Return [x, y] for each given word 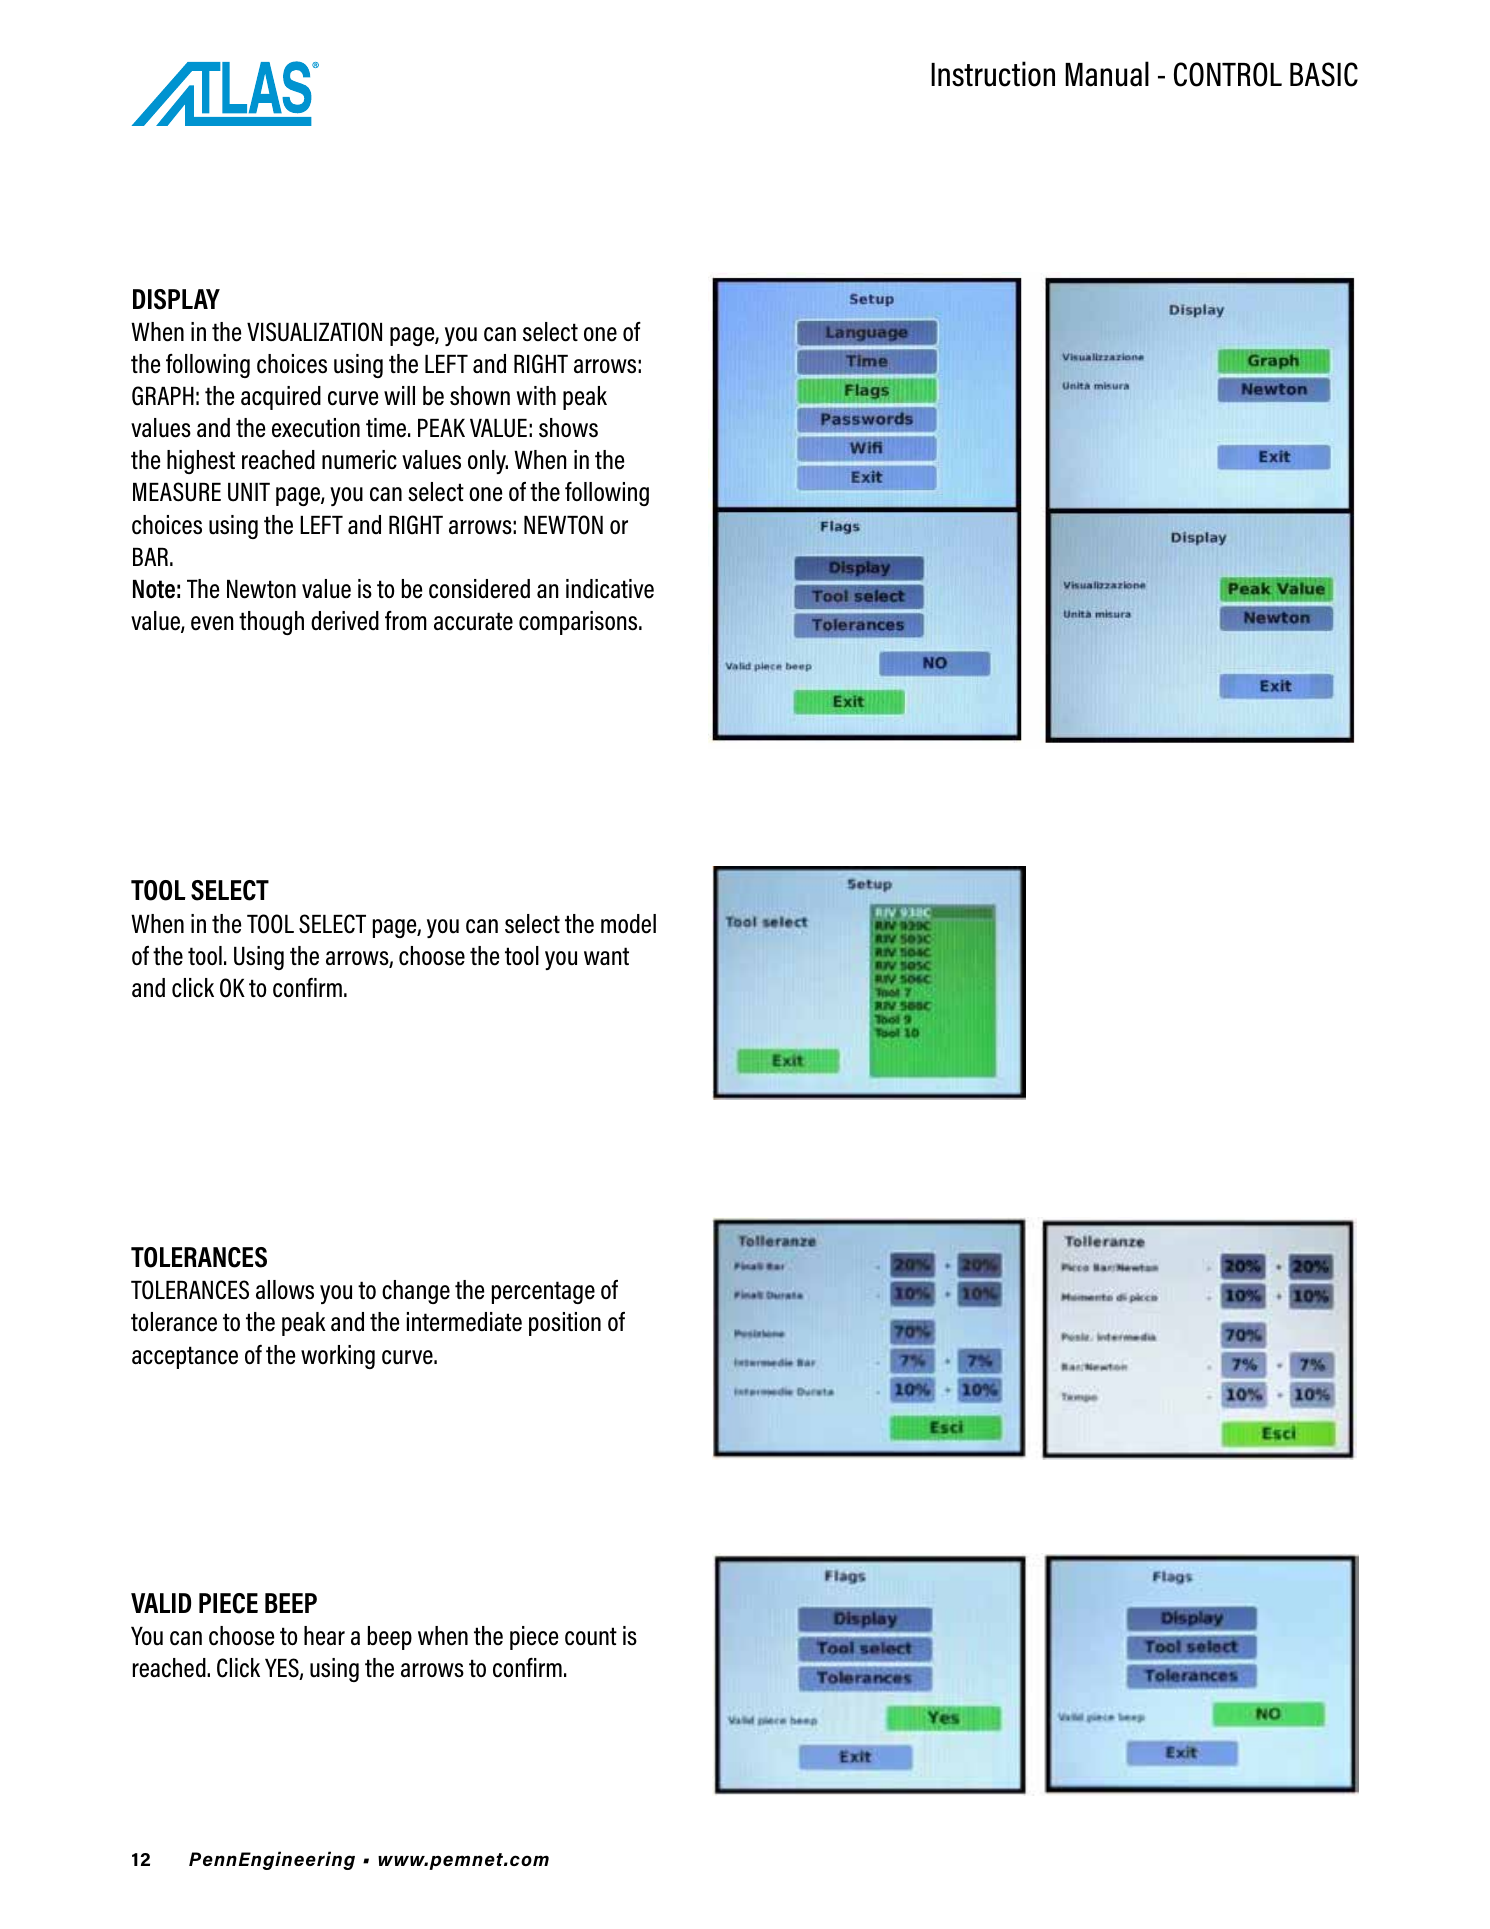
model [628, 924]
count [591, 1636]
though [271, 623]
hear [324, 1636]
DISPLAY [176, 299]
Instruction [993, 74]
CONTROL [1228, 74]
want [606, 956]
